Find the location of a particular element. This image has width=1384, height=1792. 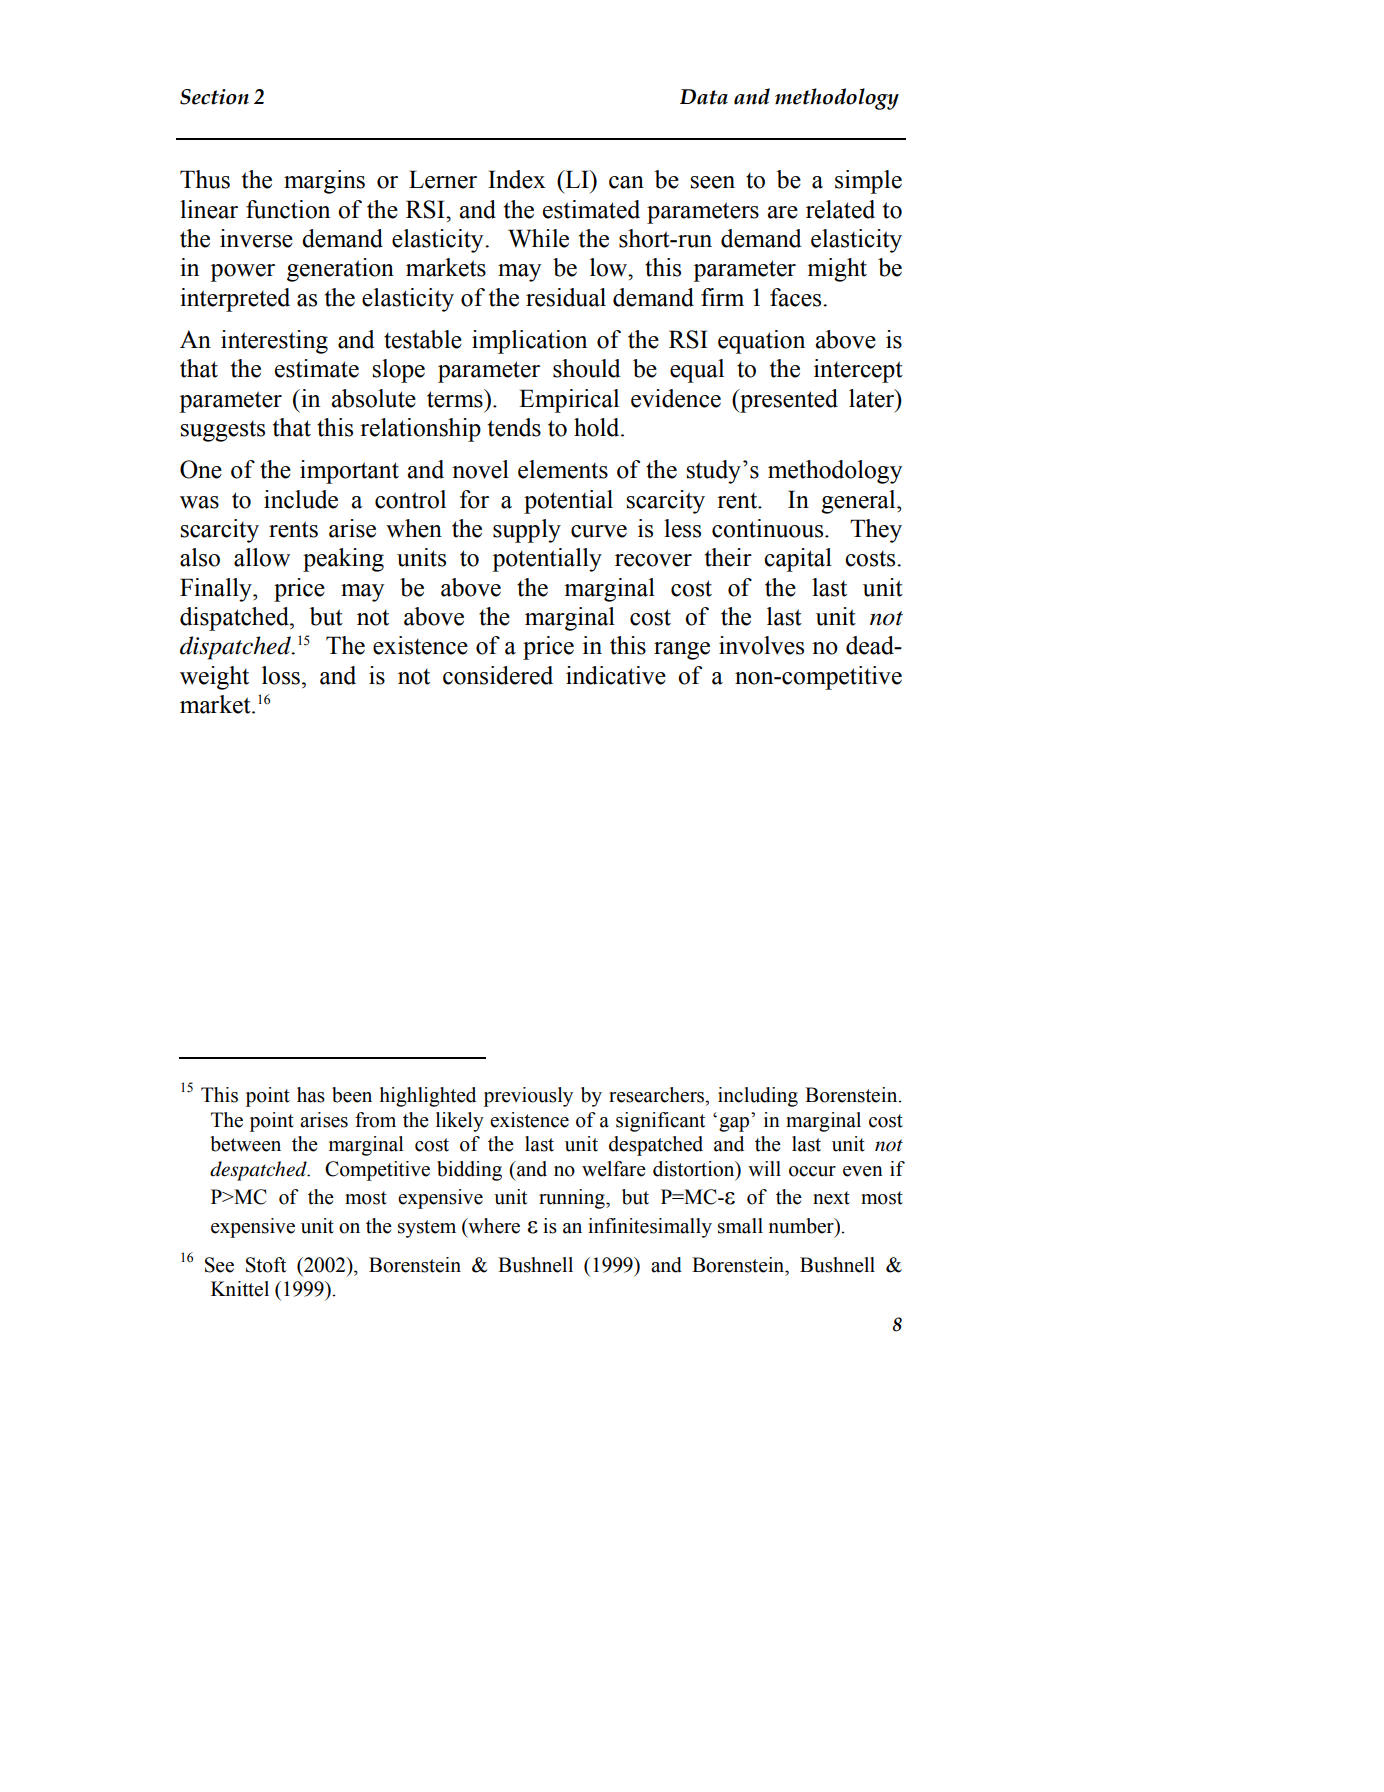

tends is located at coordinates (514, 427).
